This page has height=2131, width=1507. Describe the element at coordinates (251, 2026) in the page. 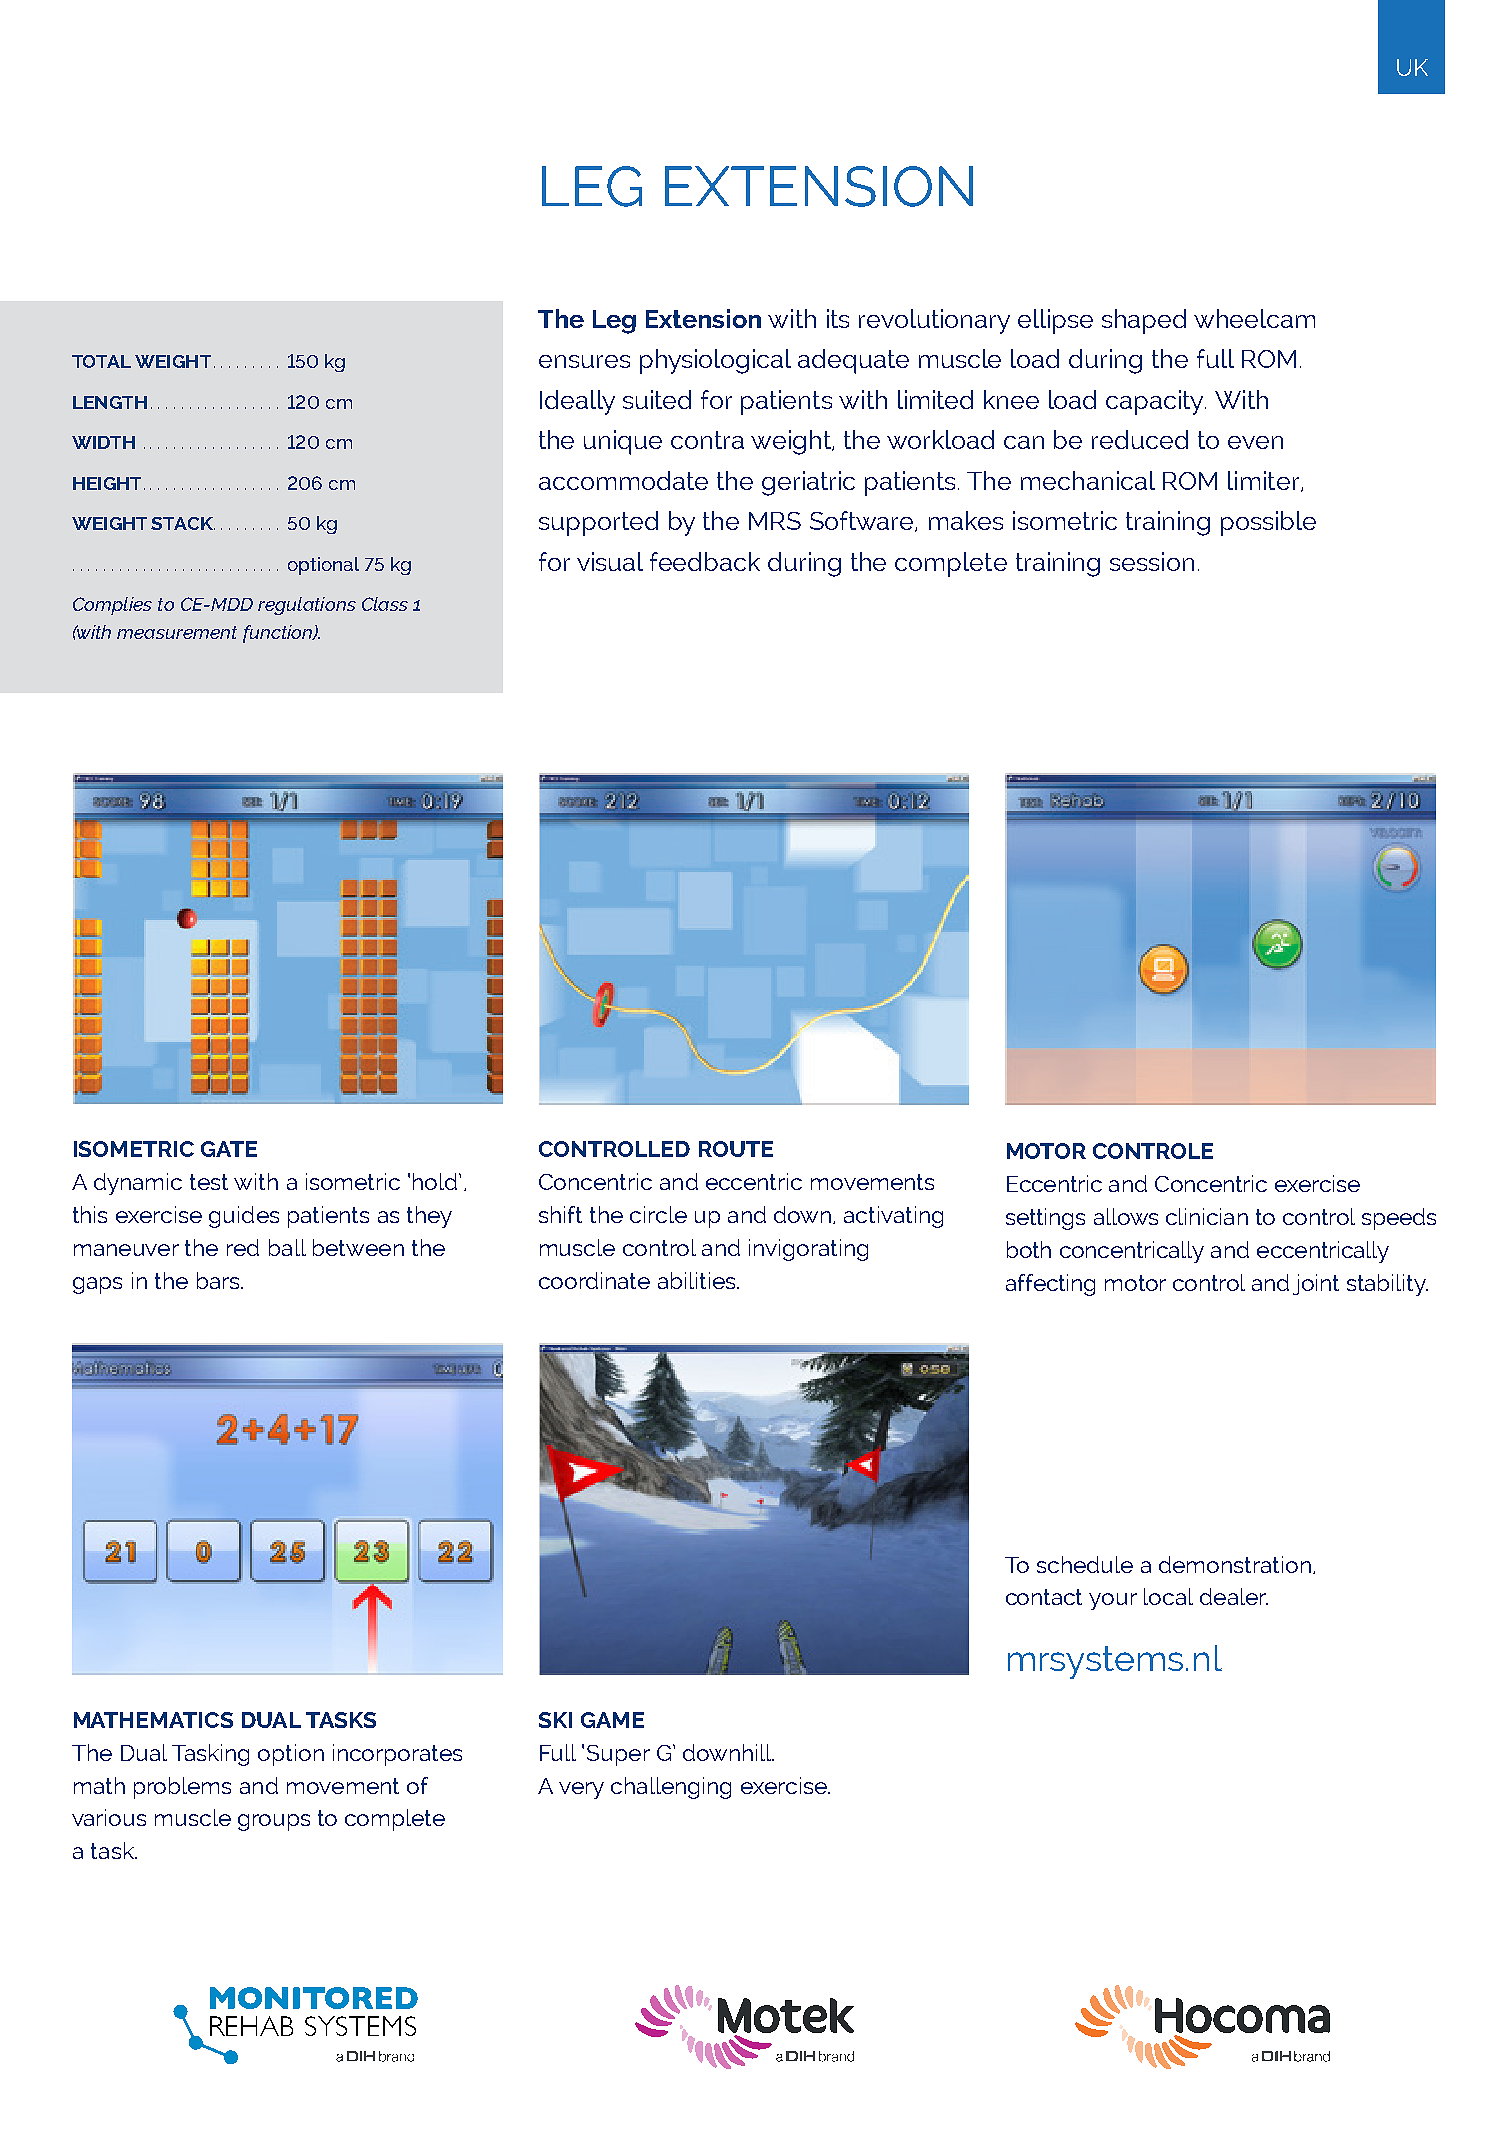

I see `REHAB` at that location.
